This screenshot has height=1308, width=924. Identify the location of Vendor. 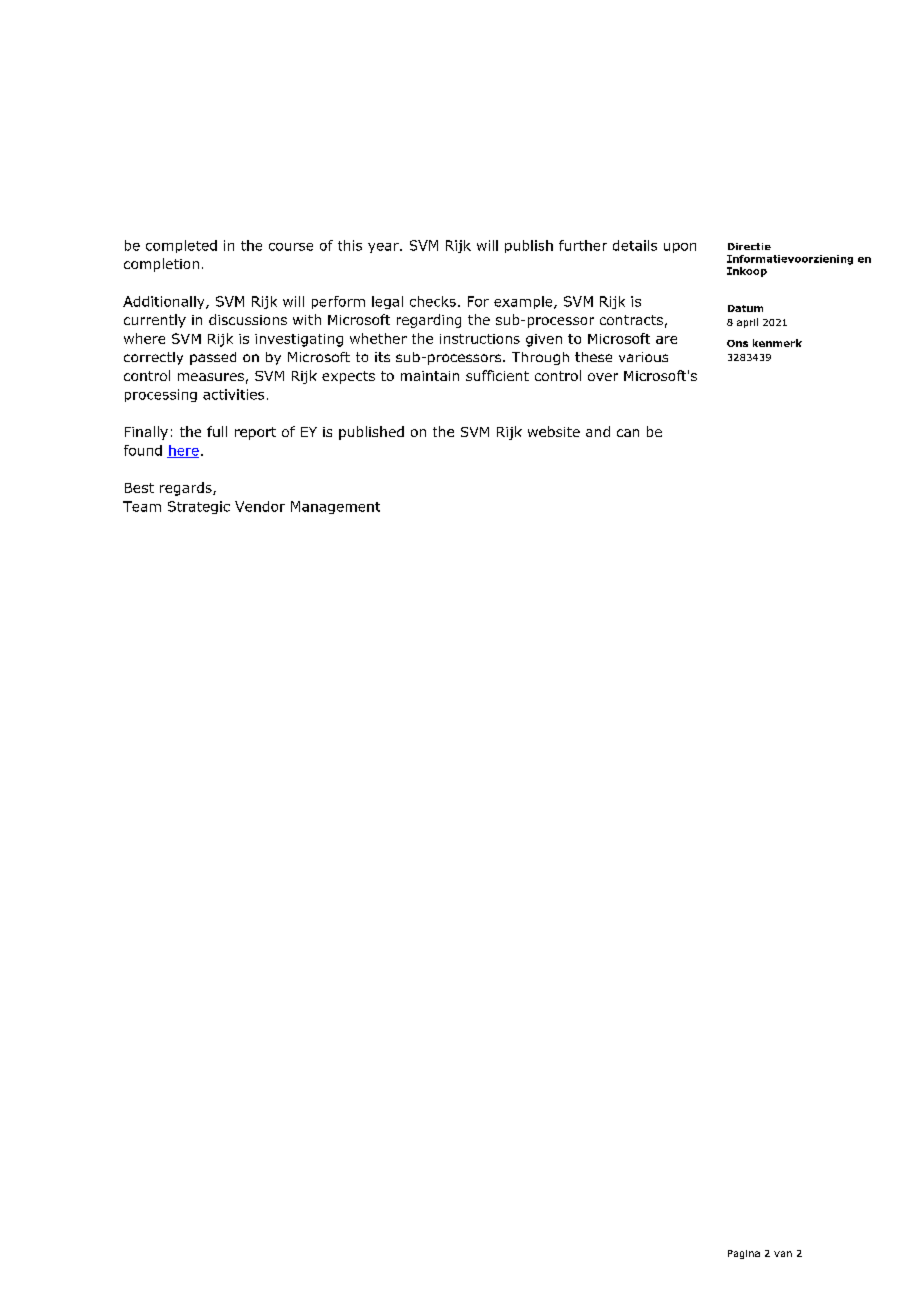
(260, 506).
